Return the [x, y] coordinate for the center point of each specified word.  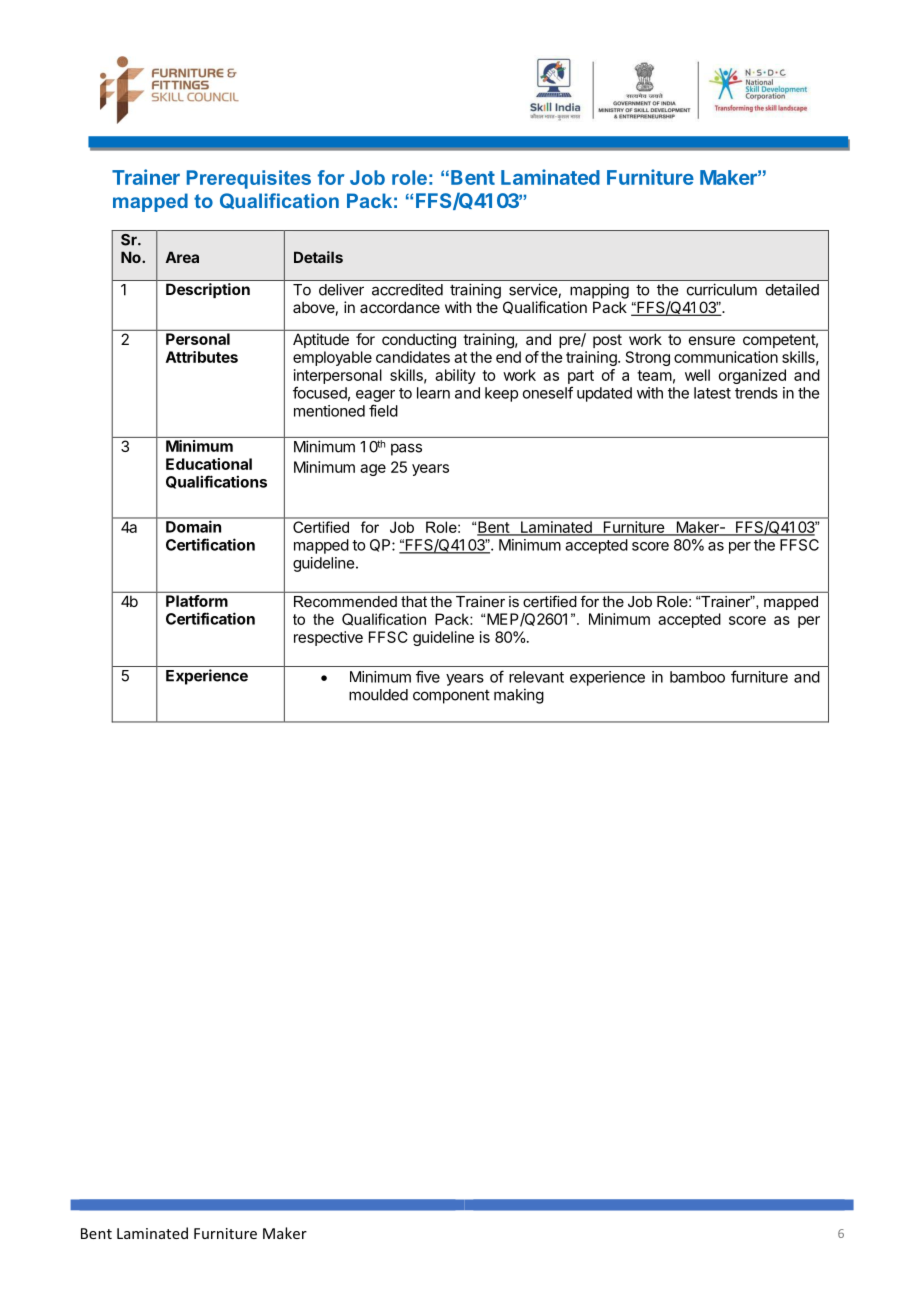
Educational [209, 464]
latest [712, 393]
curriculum [722, 289]
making [519, 696]
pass [406, 449]
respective [328, 638]
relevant [536, 677]
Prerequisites [249, 179]
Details [318, 257]
